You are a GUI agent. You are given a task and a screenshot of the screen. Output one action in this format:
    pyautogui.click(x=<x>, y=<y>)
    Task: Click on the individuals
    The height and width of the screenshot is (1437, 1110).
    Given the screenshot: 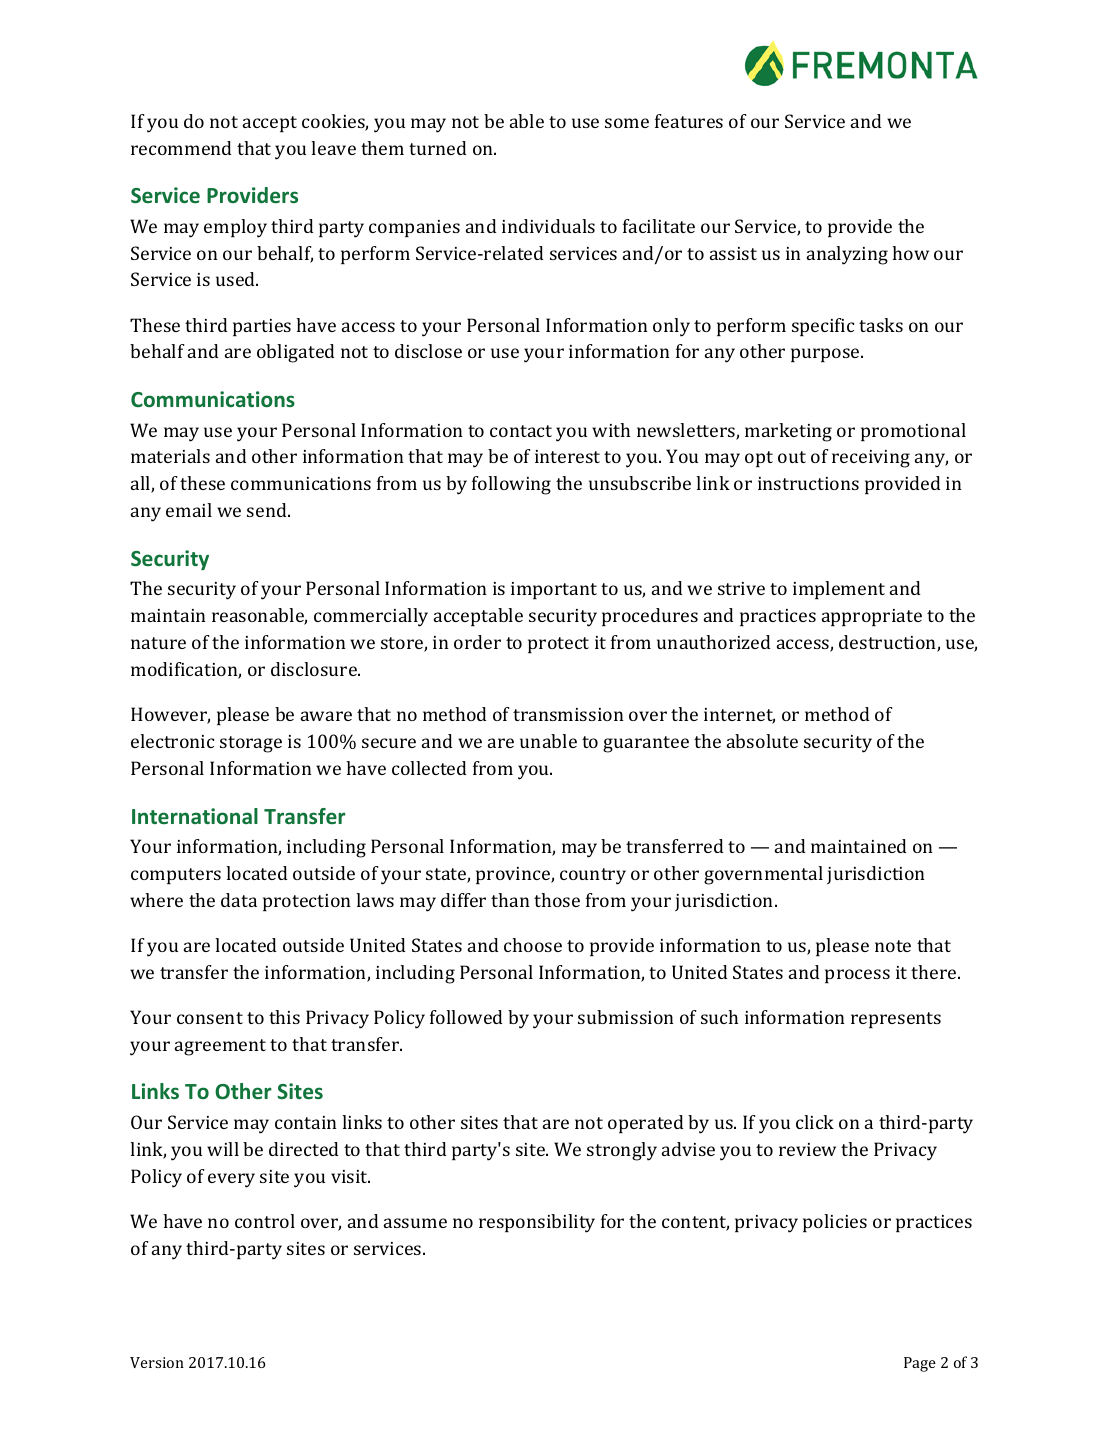 What is the action you would take?
    pyautogui.click(x=548, y=226)
